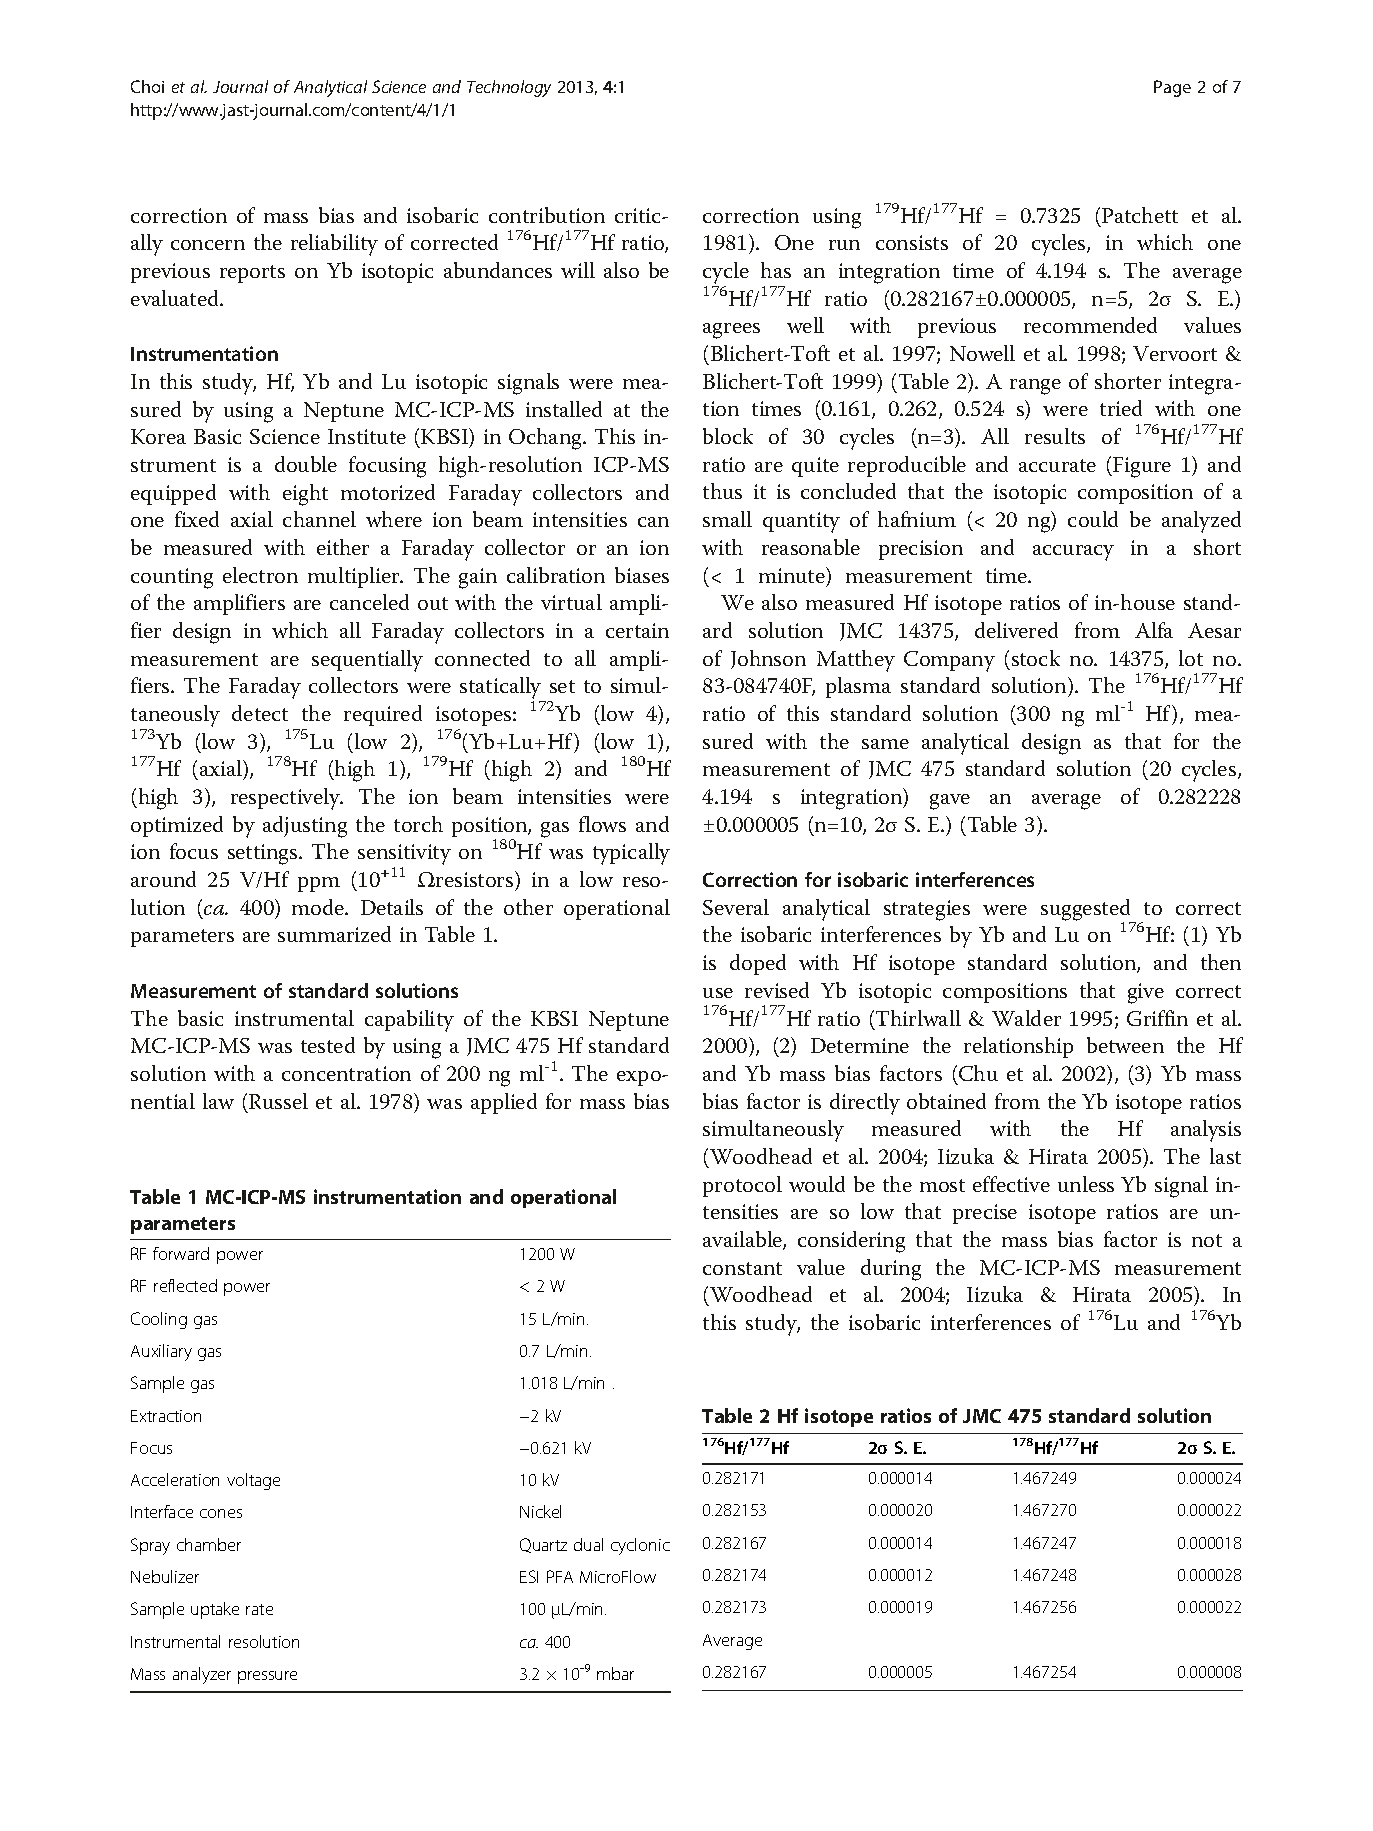 The width and height of the document is (1373, 1831). I want to click on thus, so click(722, 491).
